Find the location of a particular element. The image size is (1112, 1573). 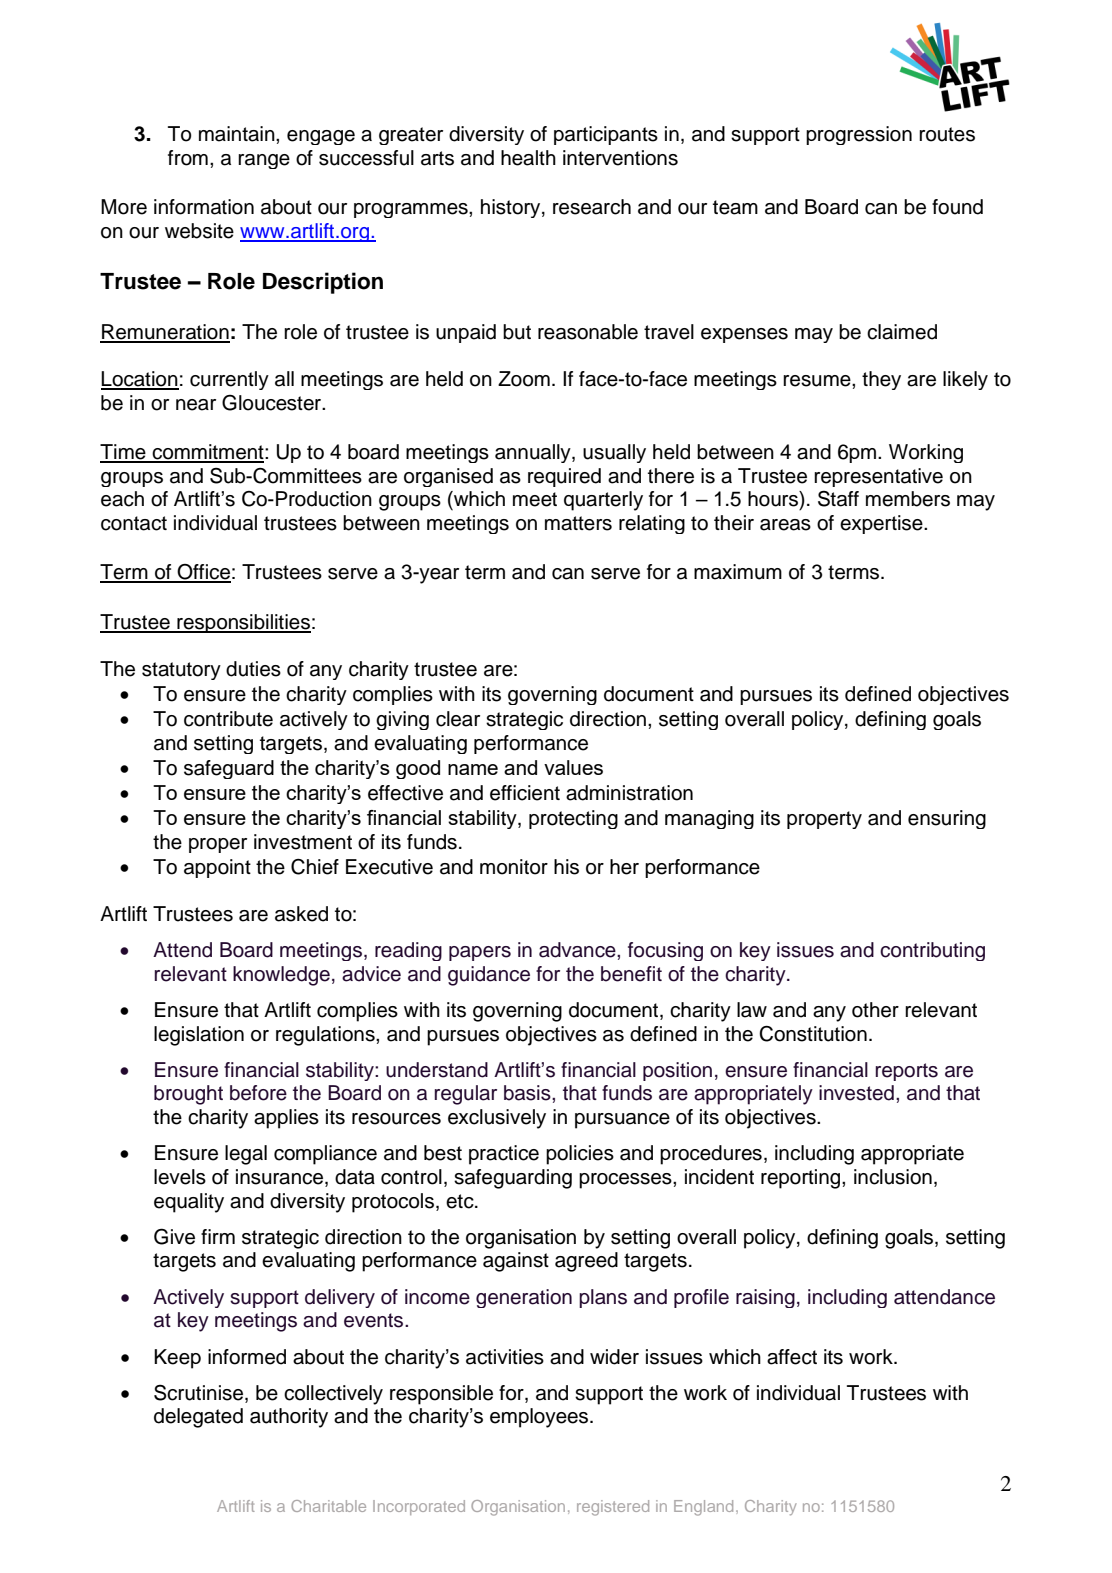

progression is located at coordinates (859, 135).
